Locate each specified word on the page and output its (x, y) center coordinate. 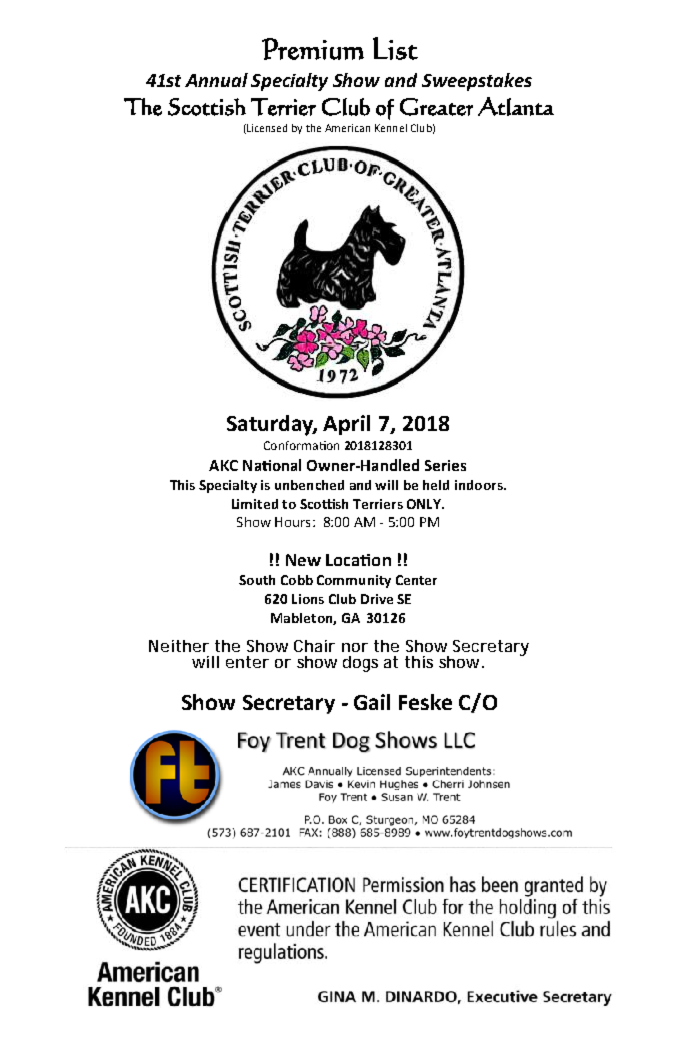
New (303, 560)
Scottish (207, 107)
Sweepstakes (477, 82)
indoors (480, 485)
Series (445, 465)
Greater (436, 107)
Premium (313, 49)
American (347, 128)
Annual (216, 80)
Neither (179, 646)
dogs (360, 664)
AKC (223, 465)
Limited (255, 504)
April (346, 425)
